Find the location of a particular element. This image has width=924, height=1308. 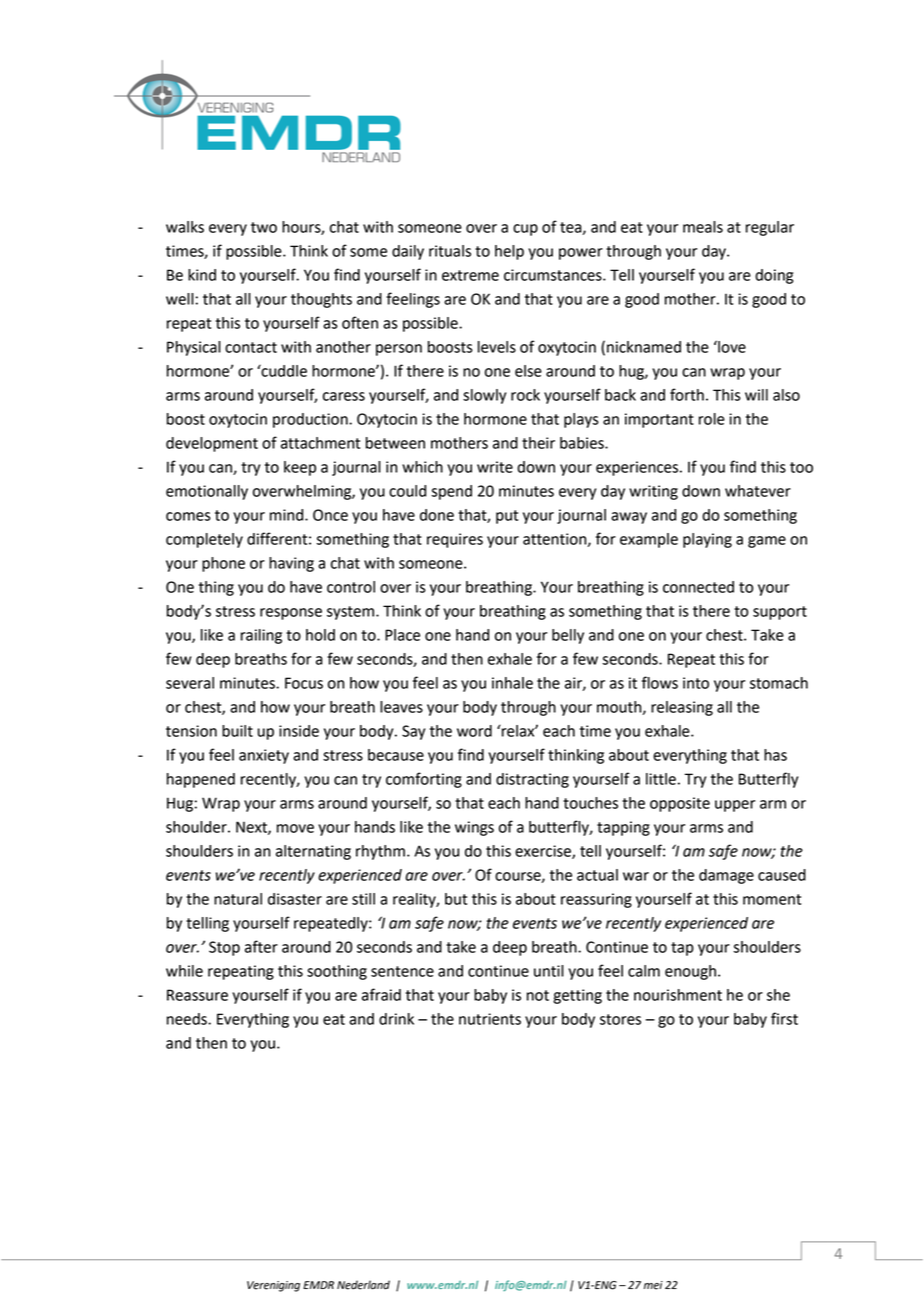

word is located at coordinates (474, 731).
